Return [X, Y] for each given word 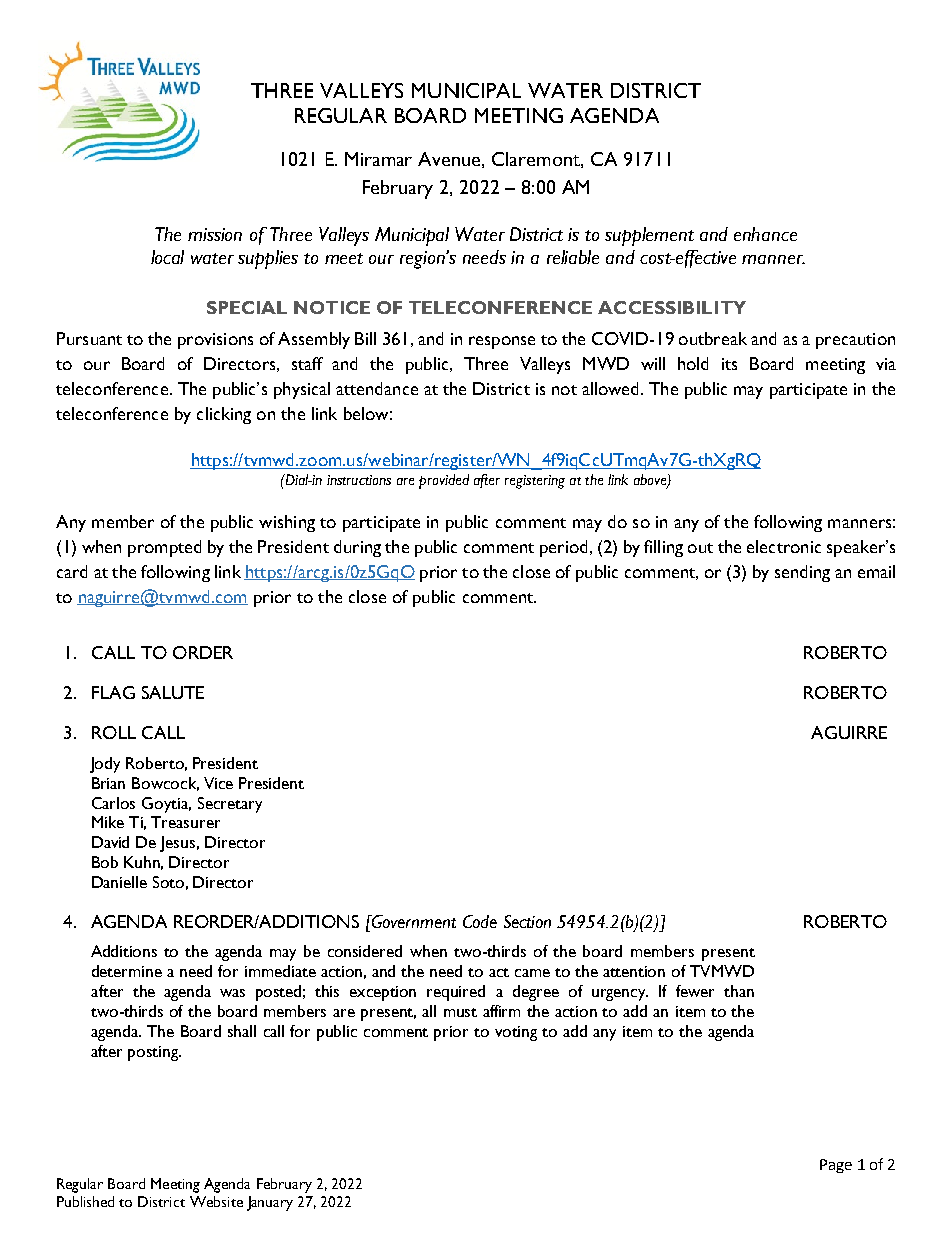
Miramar [378, 159]
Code [480, 921]
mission [215, 234]
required [456, 993]
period [563, 548]
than [739, 991]
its [729, 364]
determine [127, 971]
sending [802, 573]
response [502, 342]
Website [216, 1201]
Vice [218, 783]
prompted [164, 548]
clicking [224, 415]
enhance [765, 234]
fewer [695, 991]
